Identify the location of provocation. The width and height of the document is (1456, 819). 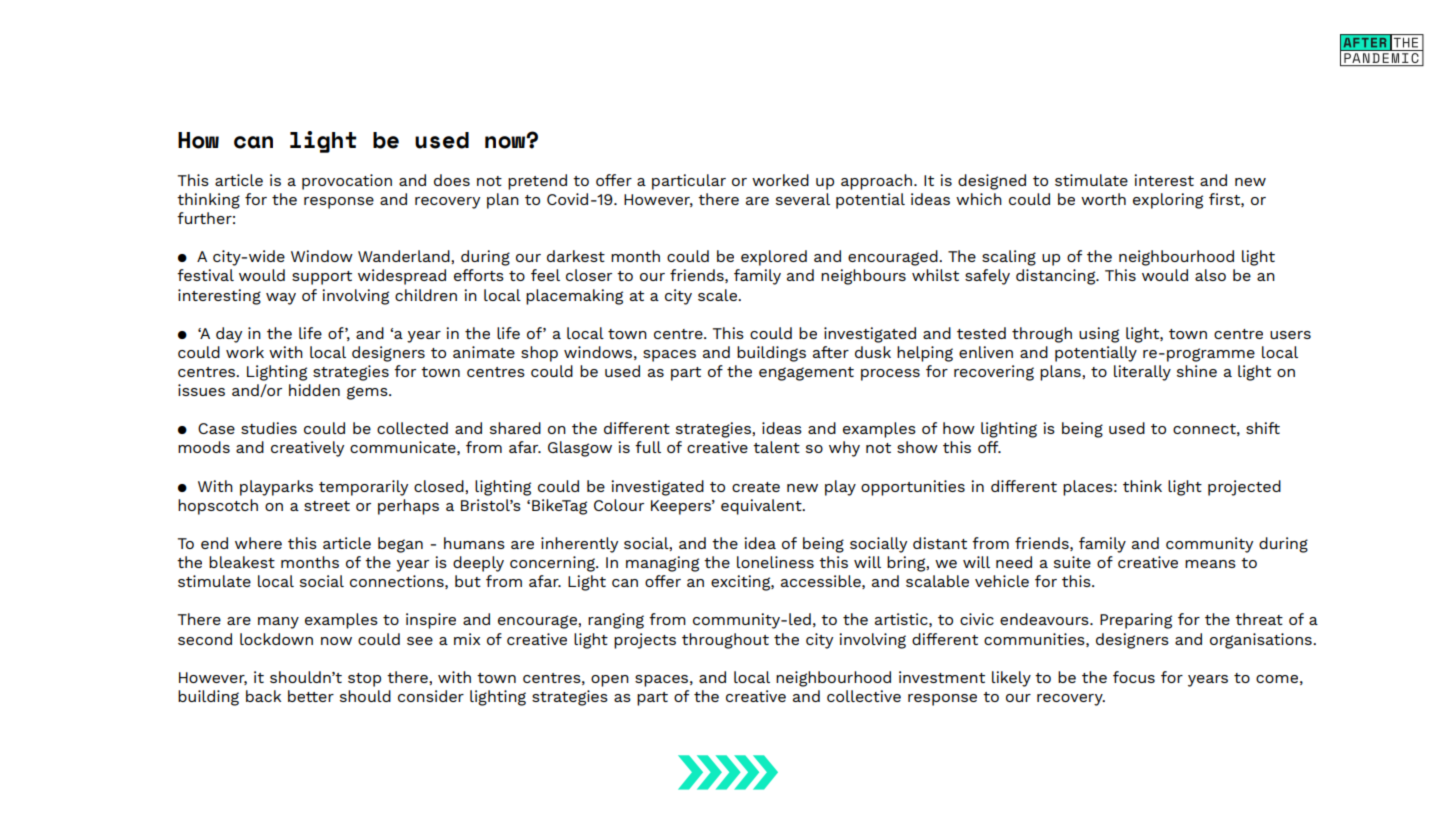
(347, 182).
